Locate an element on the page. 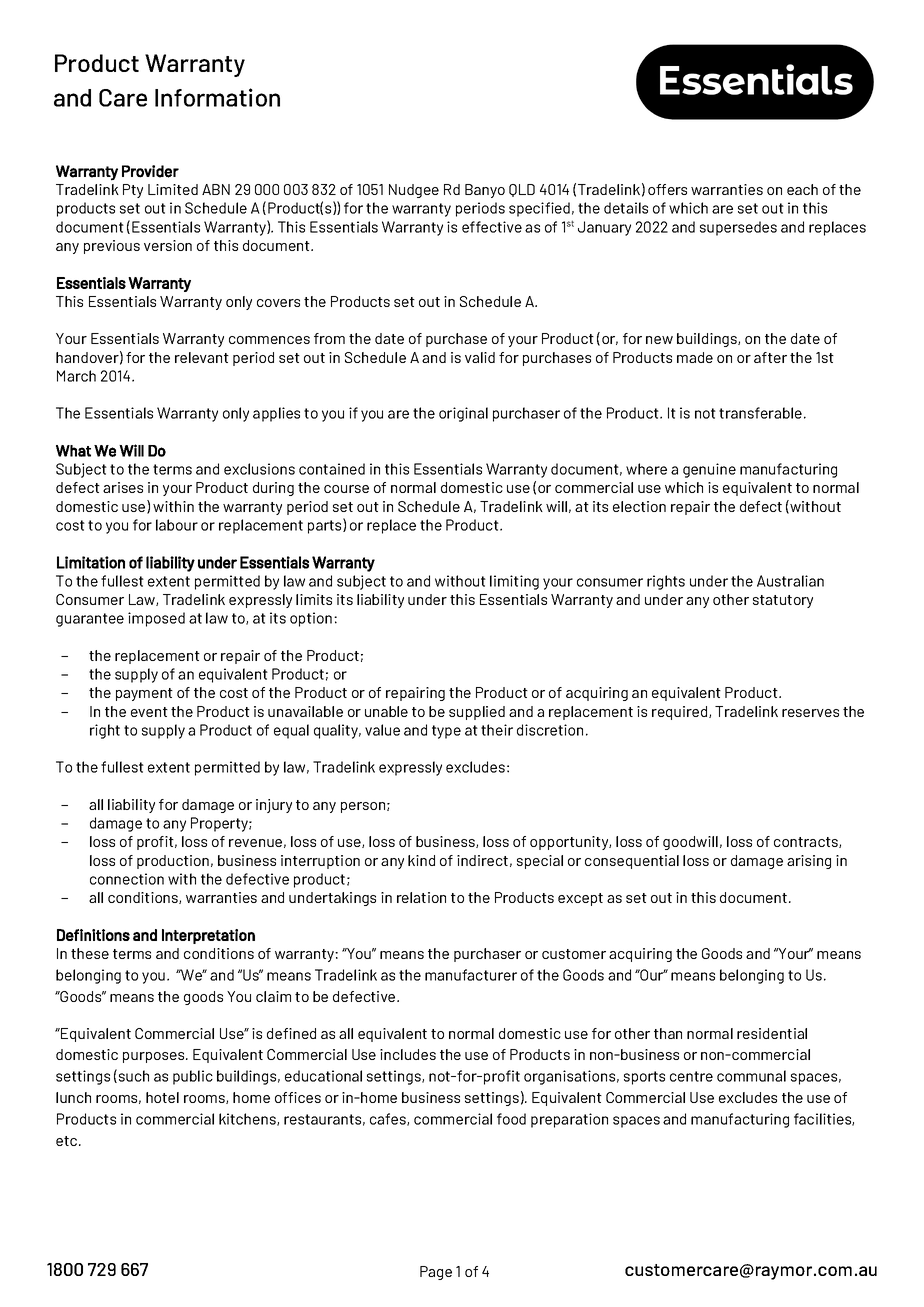 This document has width=924, height=1307. Provider is located at coordinates (150, 171).
